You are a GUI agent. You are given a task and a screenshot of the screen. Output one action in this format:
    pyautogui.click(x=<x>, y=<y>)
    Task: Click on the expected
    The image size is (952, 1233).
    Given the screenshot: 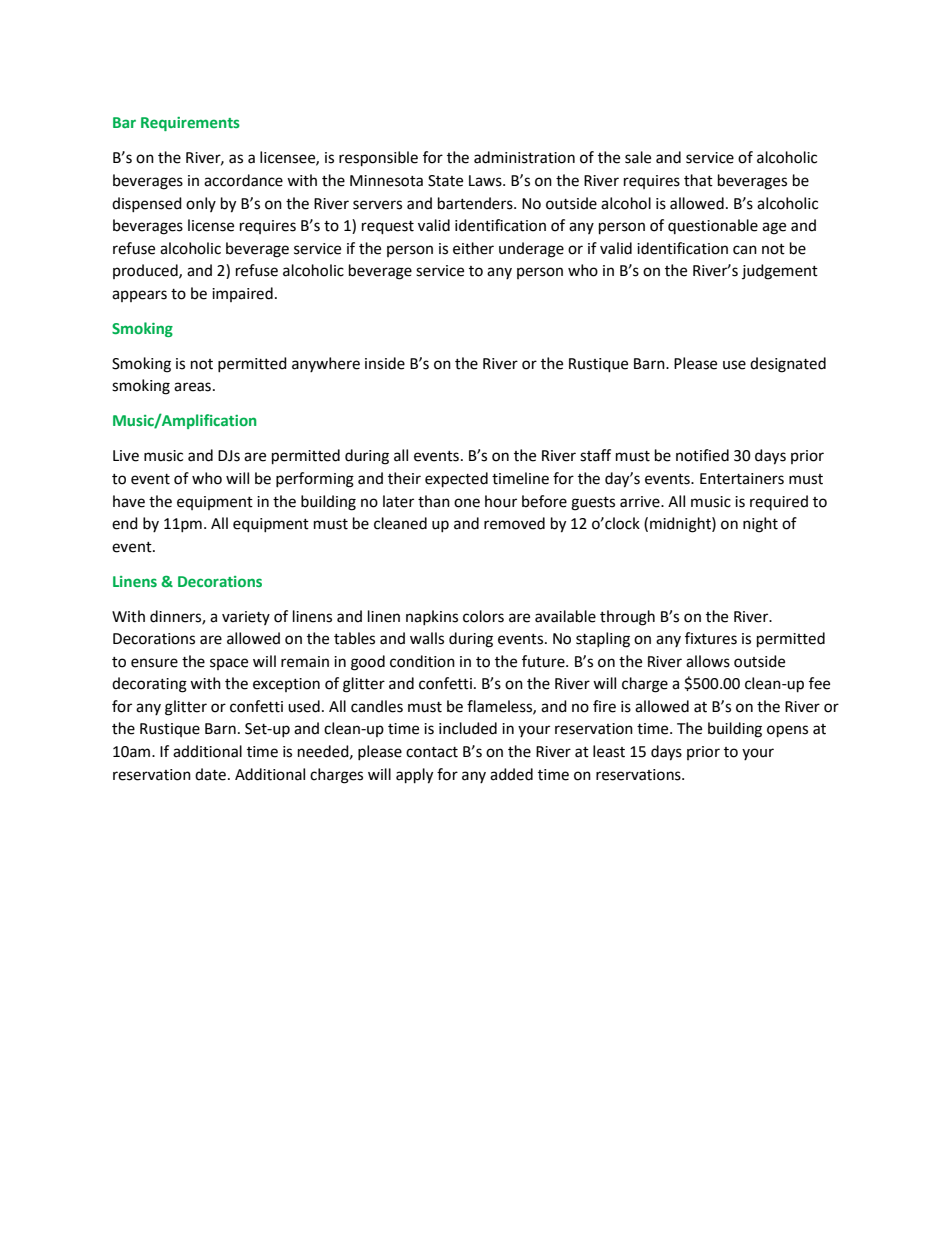 What is the action you would take?
    pyautogui.click(x=456, y=480)
